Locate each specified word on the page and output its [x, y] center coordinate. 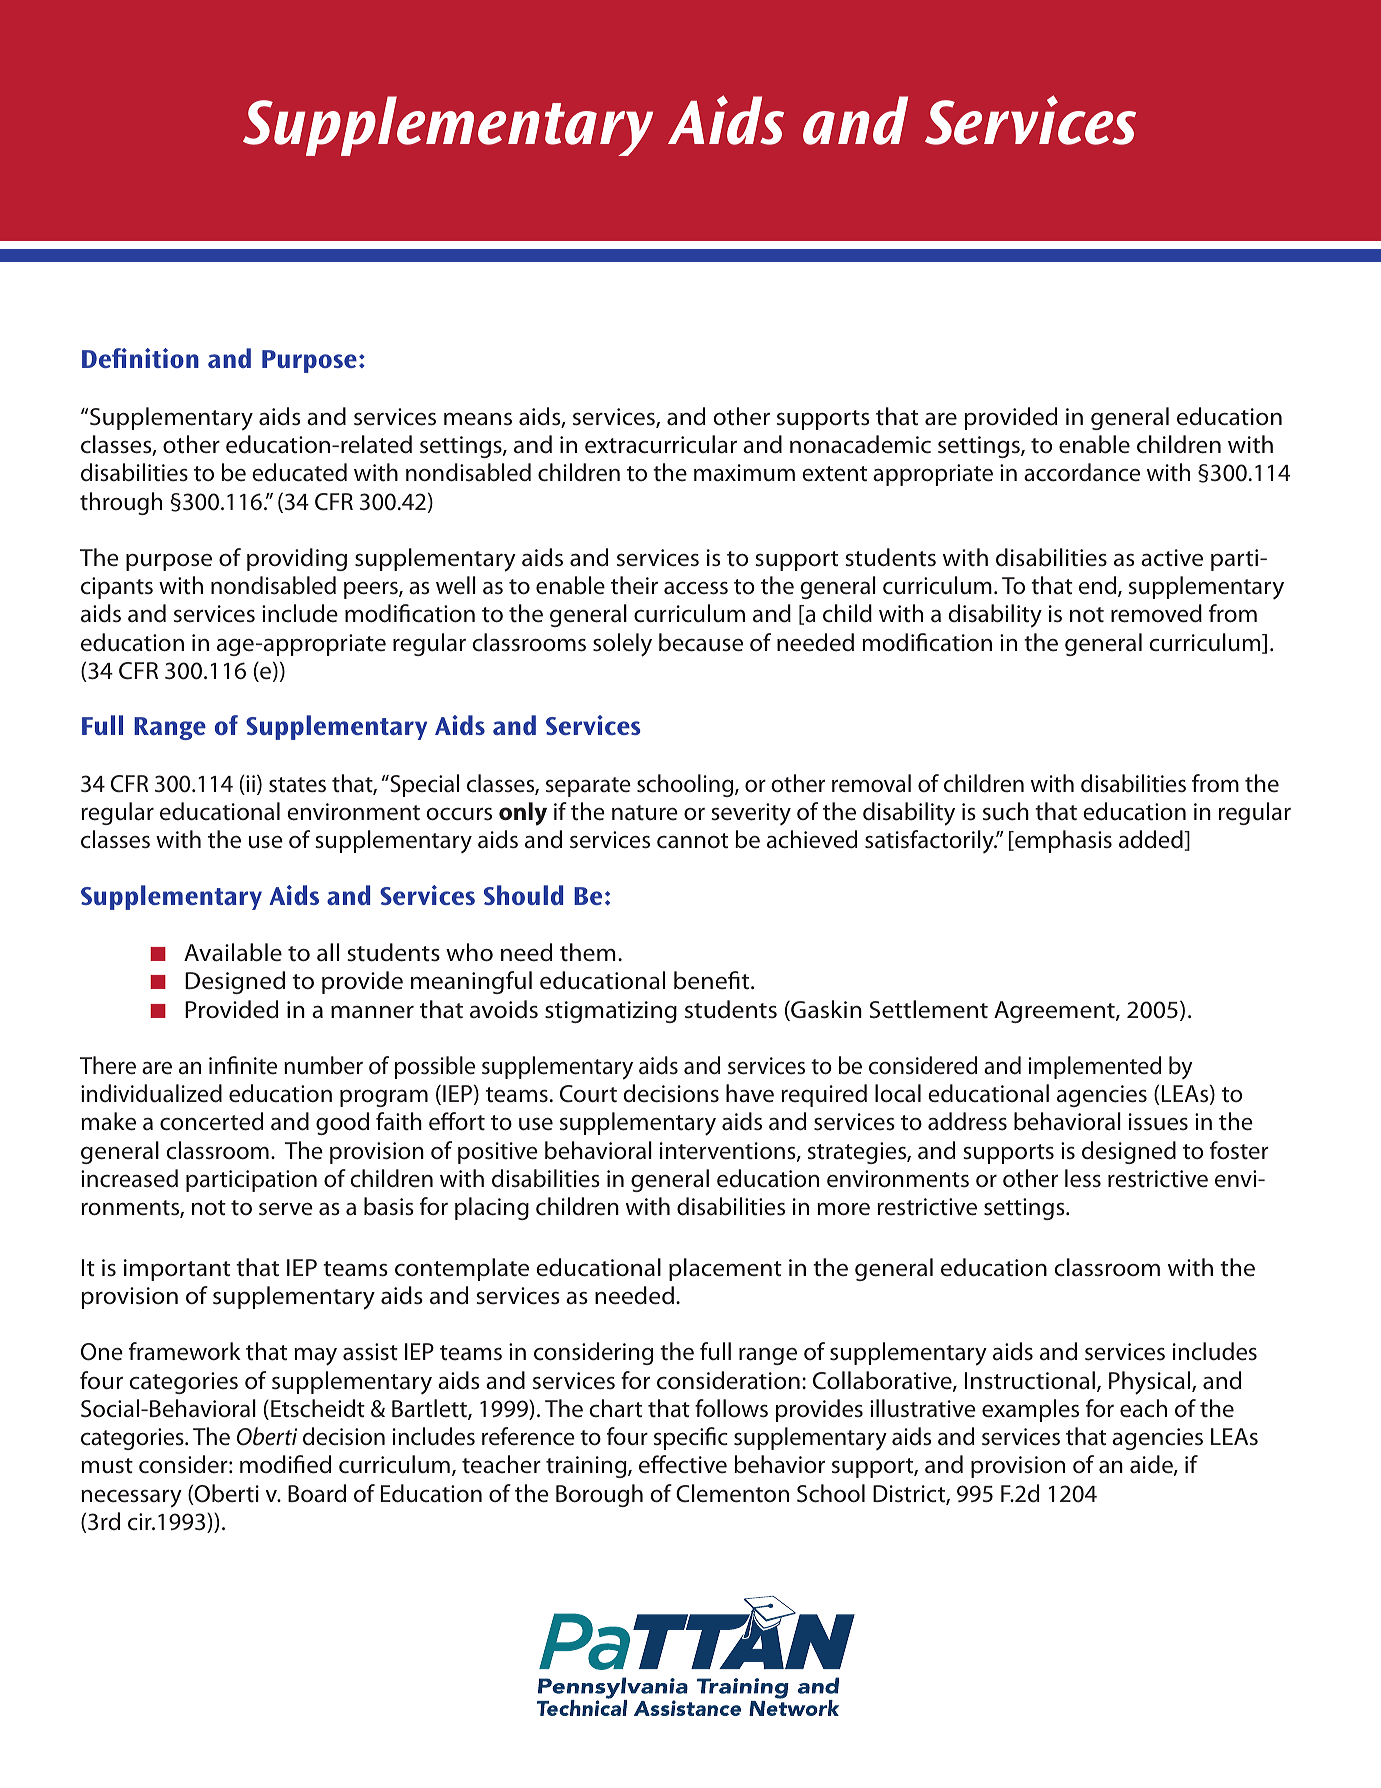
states [297, 785]
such [1006, 811]
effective [683, 1464]
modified [285, 1464]
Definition [140, 358]
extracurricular [661, 444]
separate [588, 787]
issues [1158, 1122]
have [750, 1093]
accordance [1082, 472]
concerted [212, 1121]
